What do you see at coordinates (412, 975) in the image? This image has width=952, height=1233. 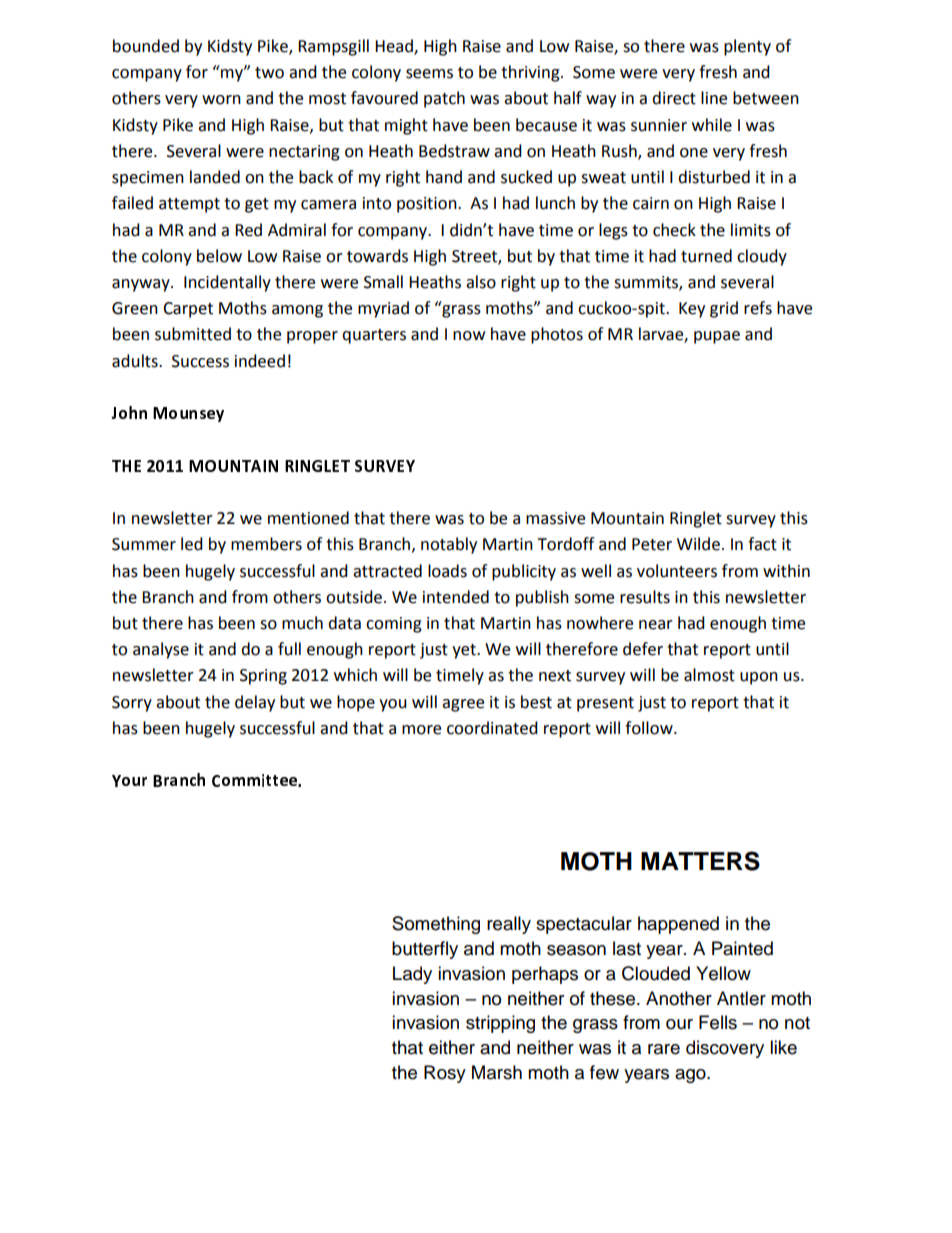 I see `Lady` at bounding box center [412, 975].
